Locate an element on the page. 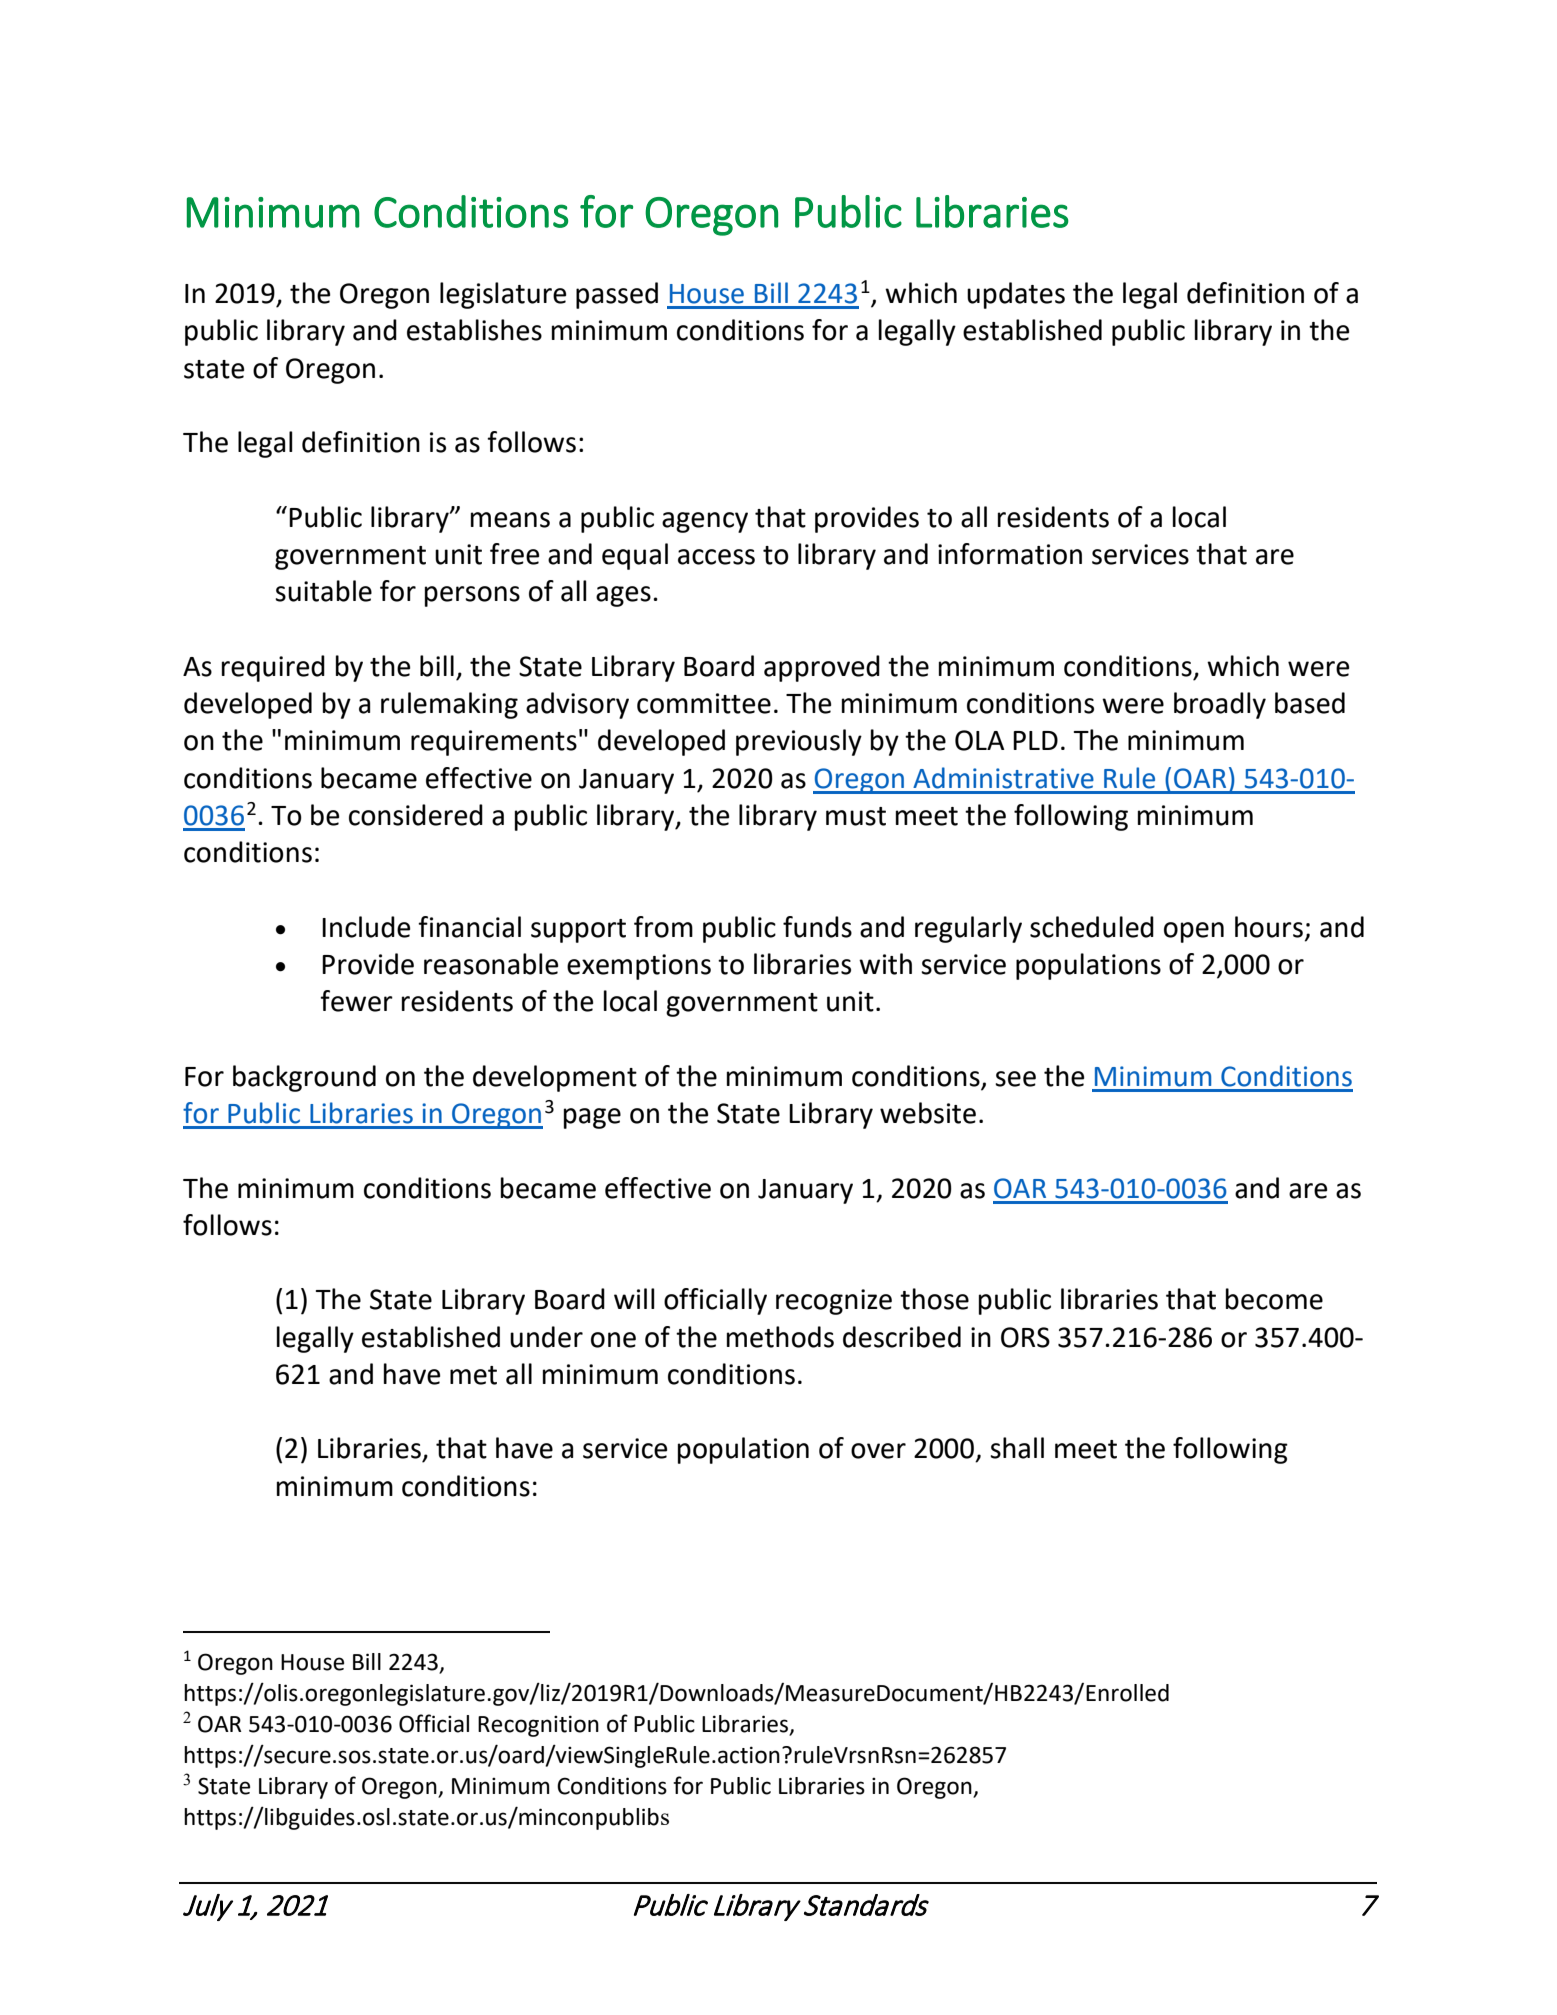  passed is located at coordinates (617, 295).
